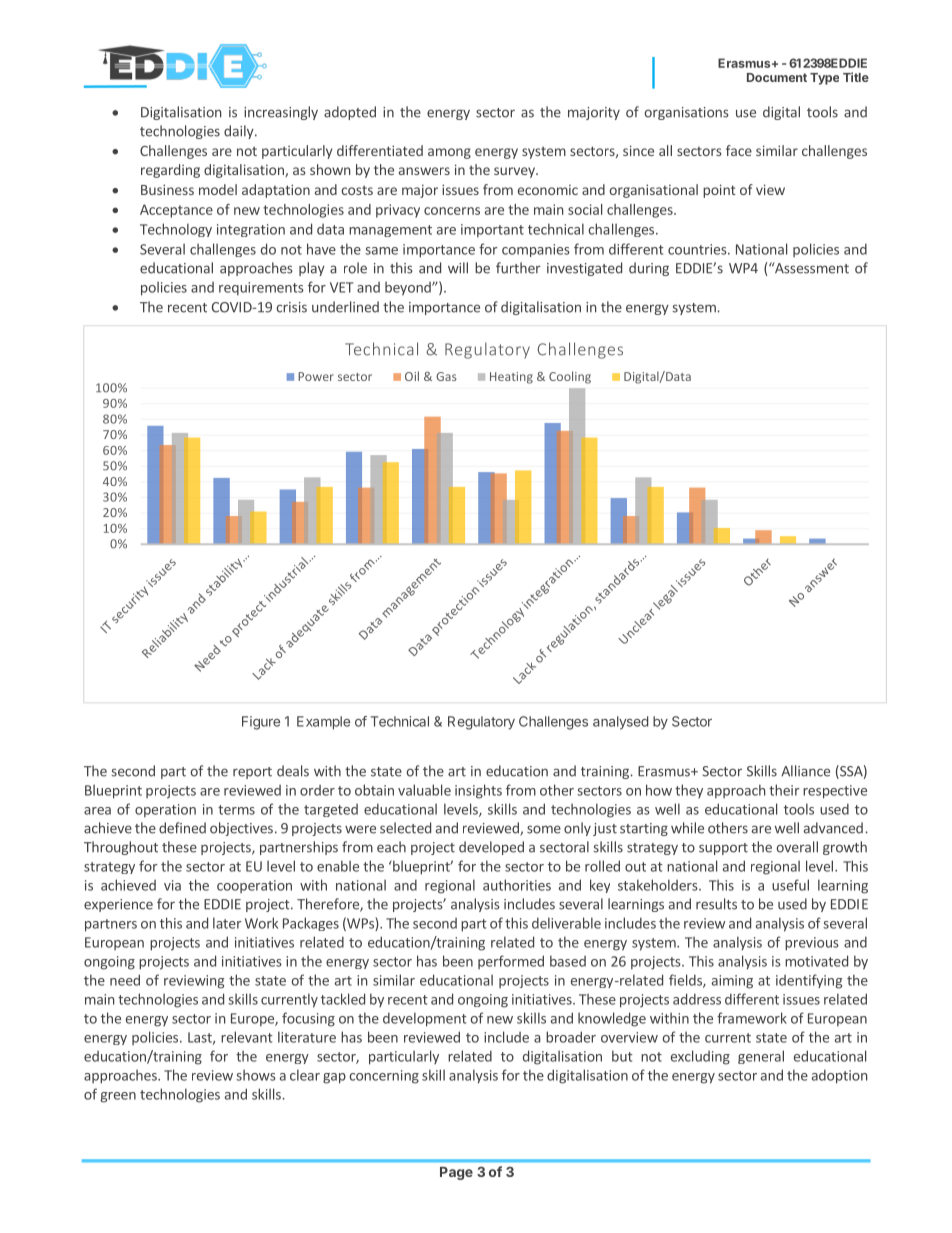 The height and width of the page is (1233, 952). I want to click on among, so click(449, 153).
